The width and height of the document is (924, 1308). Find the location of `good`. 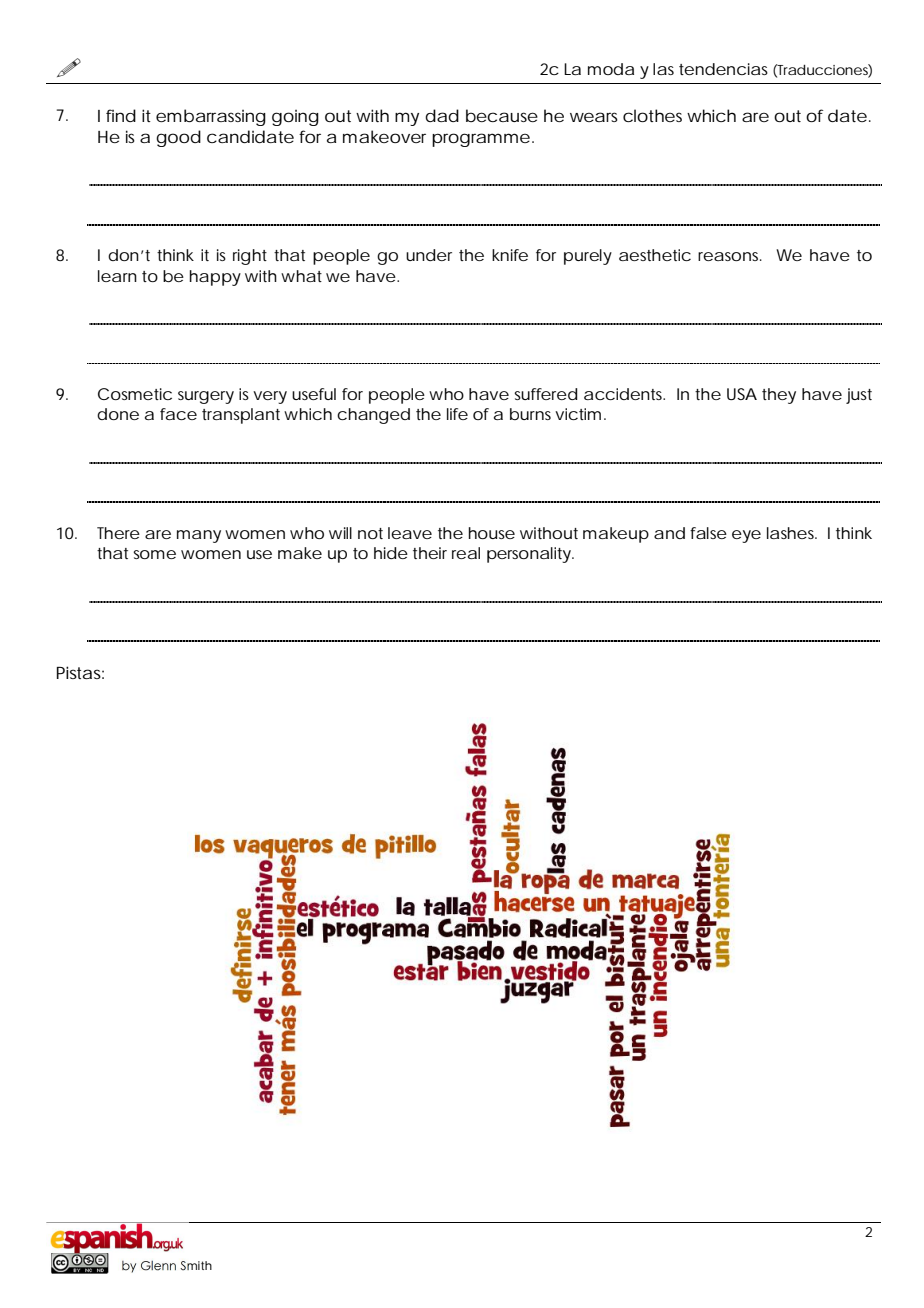

good is located at coordinates (178, 138).
